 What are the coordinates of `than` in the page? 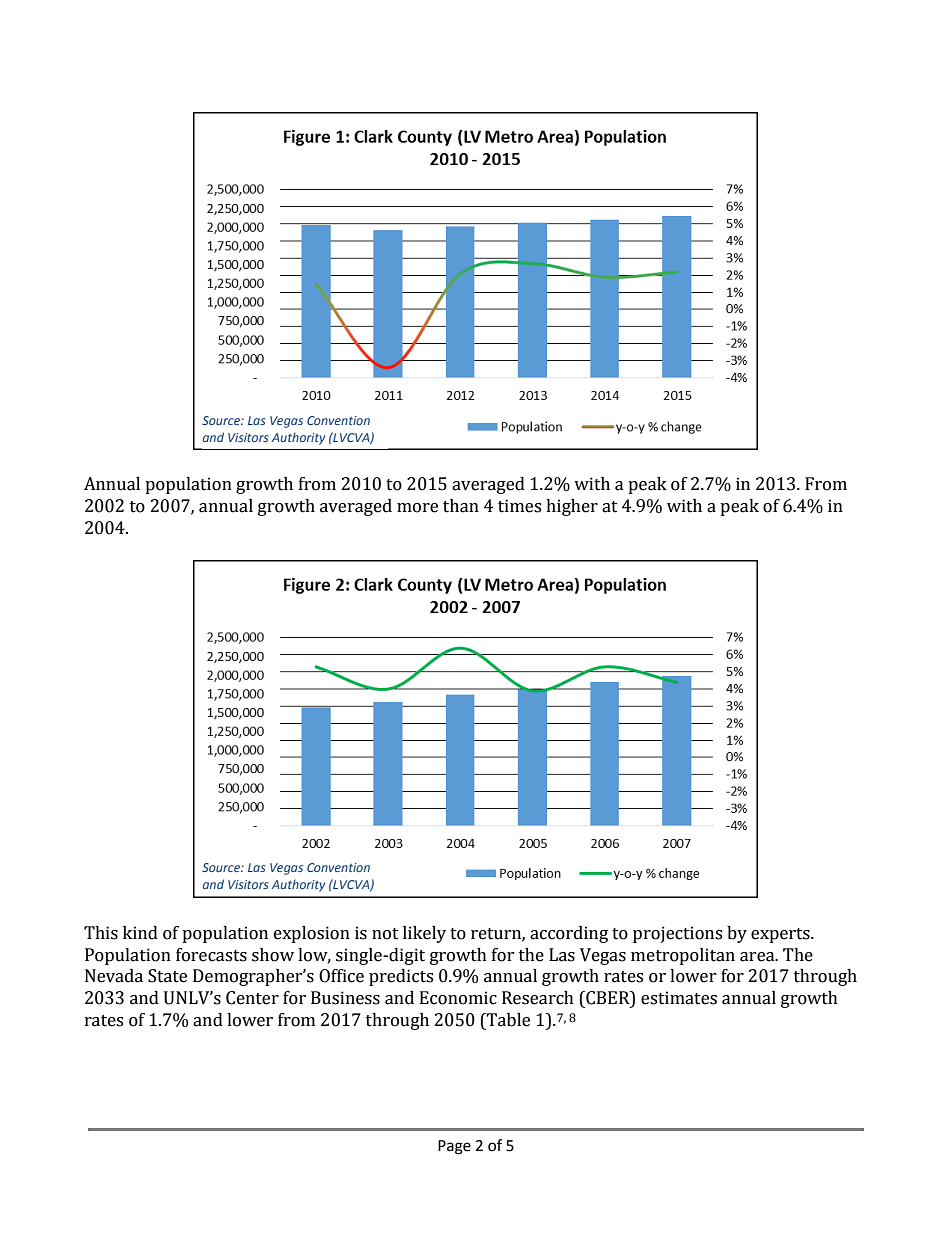 It's located at (461, 506).
